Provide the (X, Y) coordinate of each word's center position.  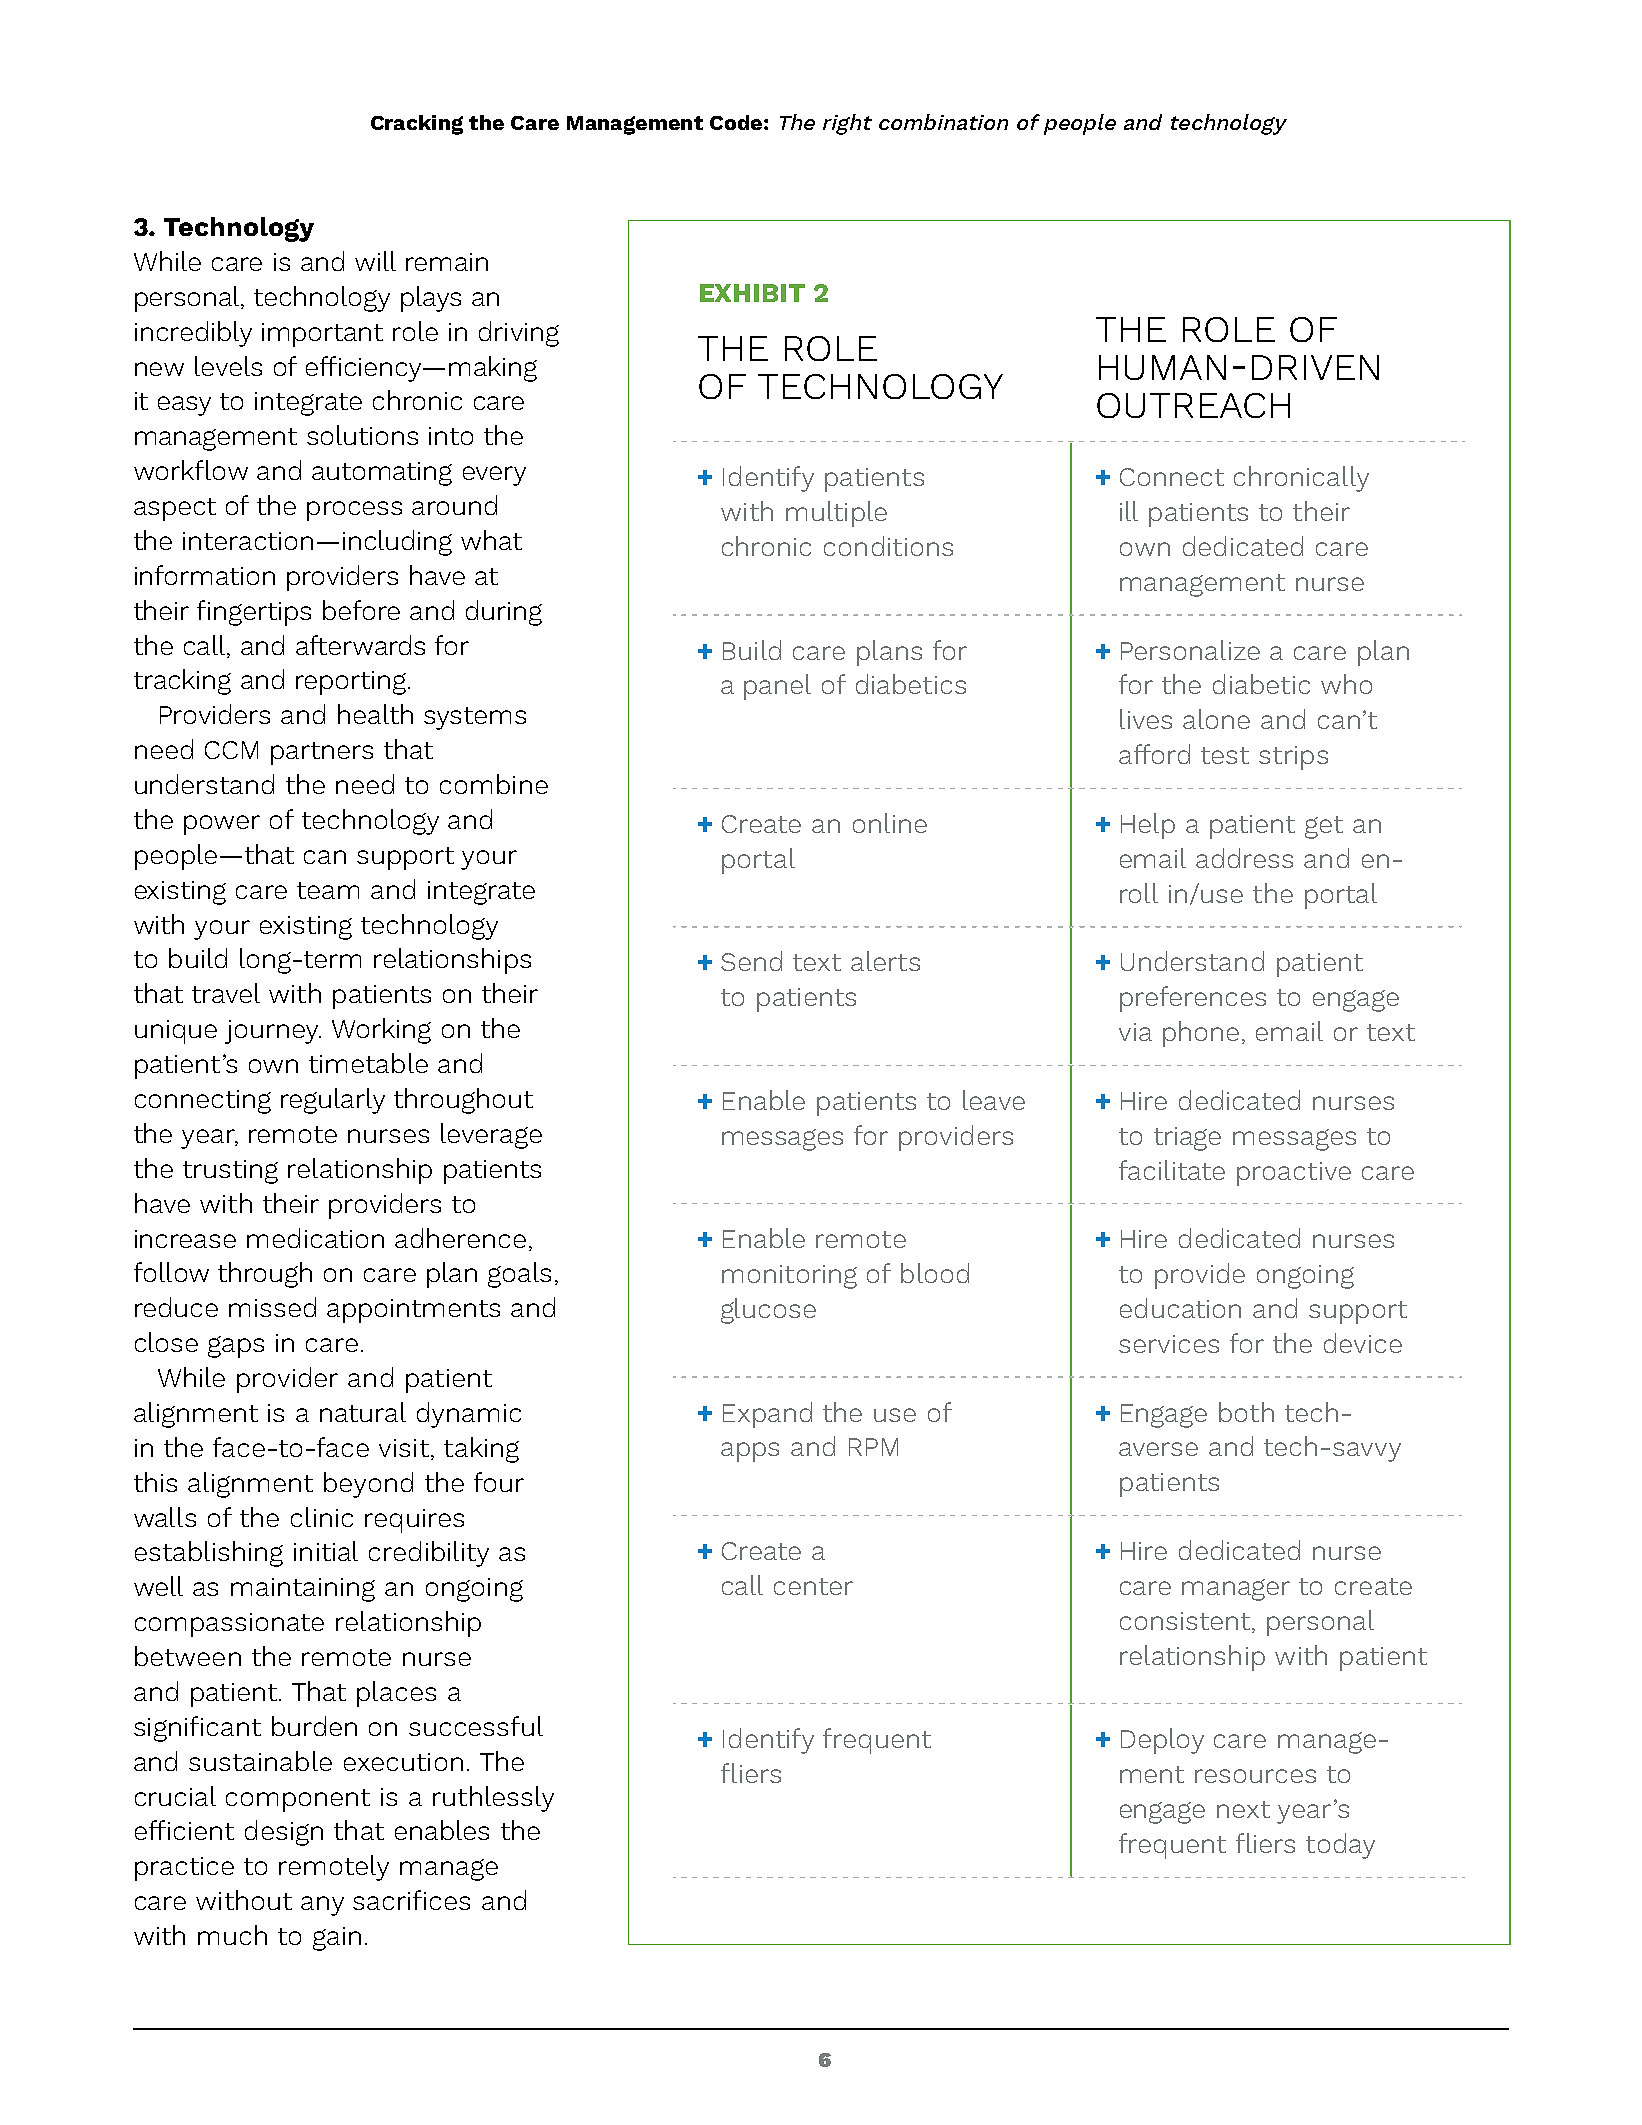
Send (751, 961)
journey (273, 1032)
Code (736, 122)
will (375, 261)
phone (1201, 1034)
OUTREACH (1193, 405)
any (322, 1906)
